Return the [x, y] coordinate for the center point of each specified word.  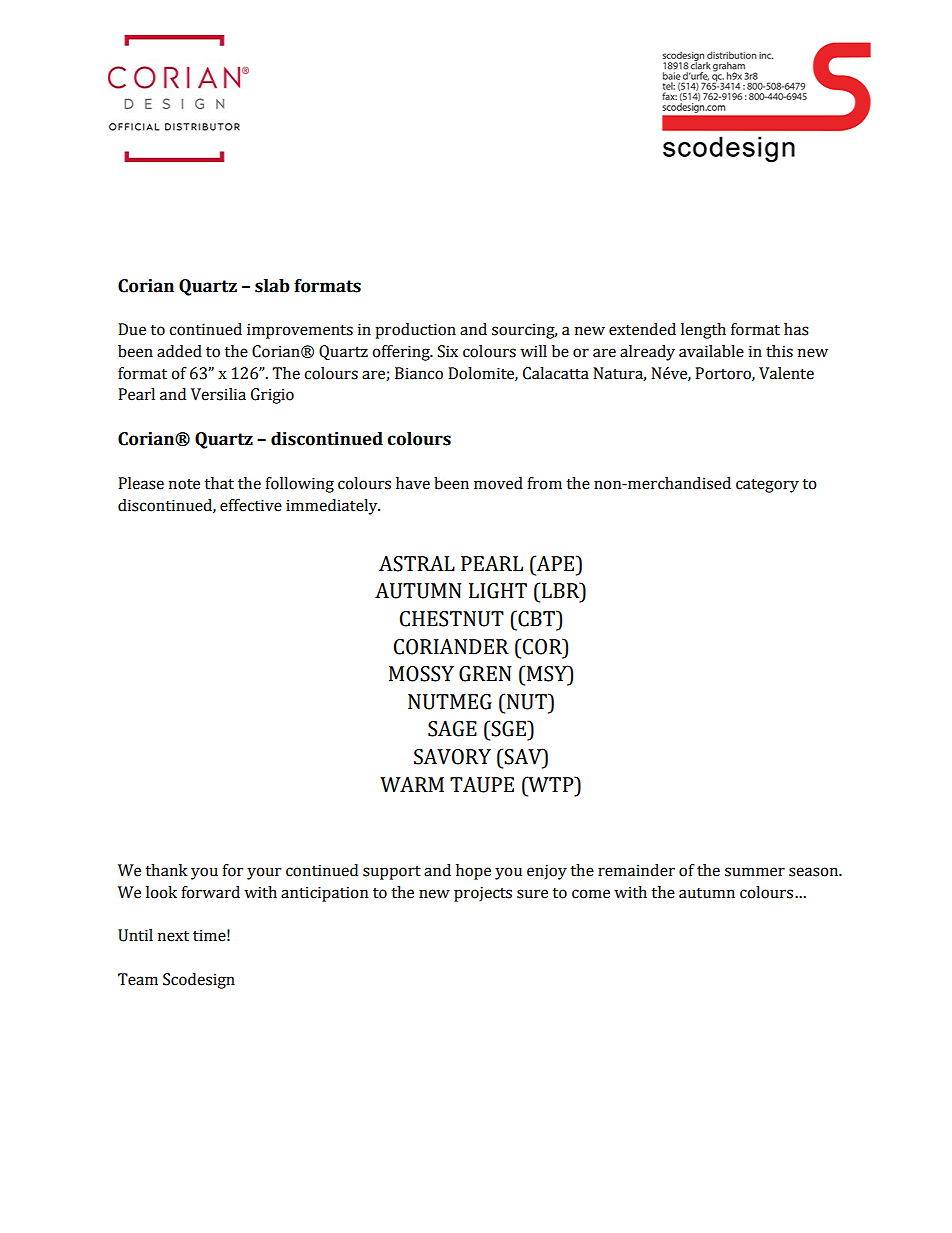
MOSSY [421, 674]
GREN [485, 674]
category [767, 486]
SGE [509, 728]
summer [755, 872]
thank [166, 870]
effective [251, 505]
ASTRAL [417, 564]
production [415, 331]
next [173, 936]
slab [272, 286]
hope [473, 872]
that [219, 483]
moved [498, 483]
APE [556, 563]
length [703, 331]
